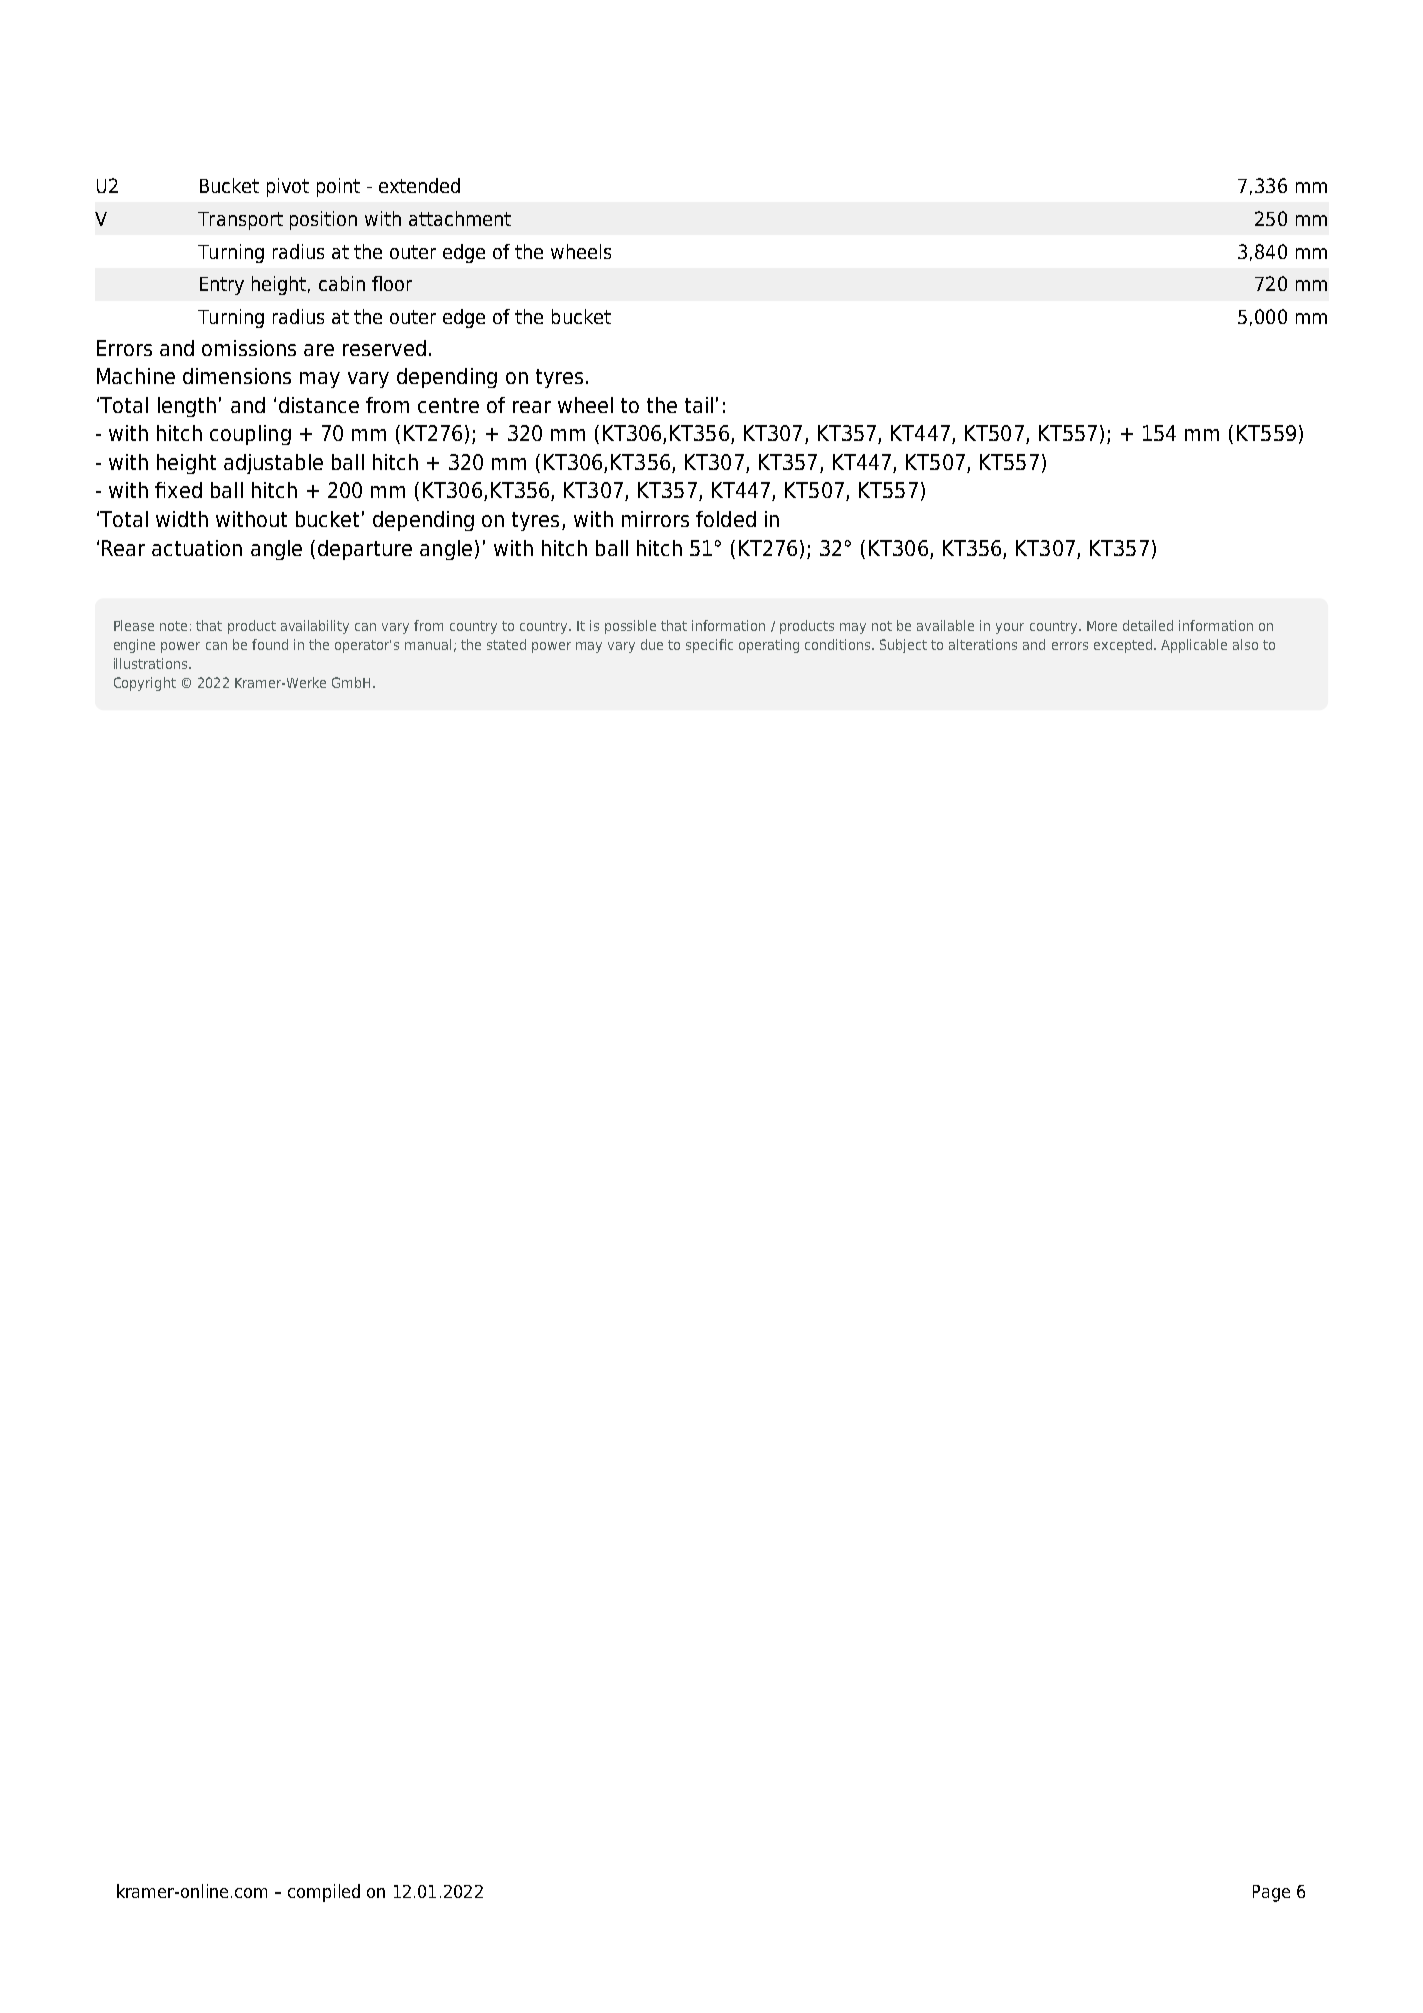  I want to click on operating, so click(769, 646).
